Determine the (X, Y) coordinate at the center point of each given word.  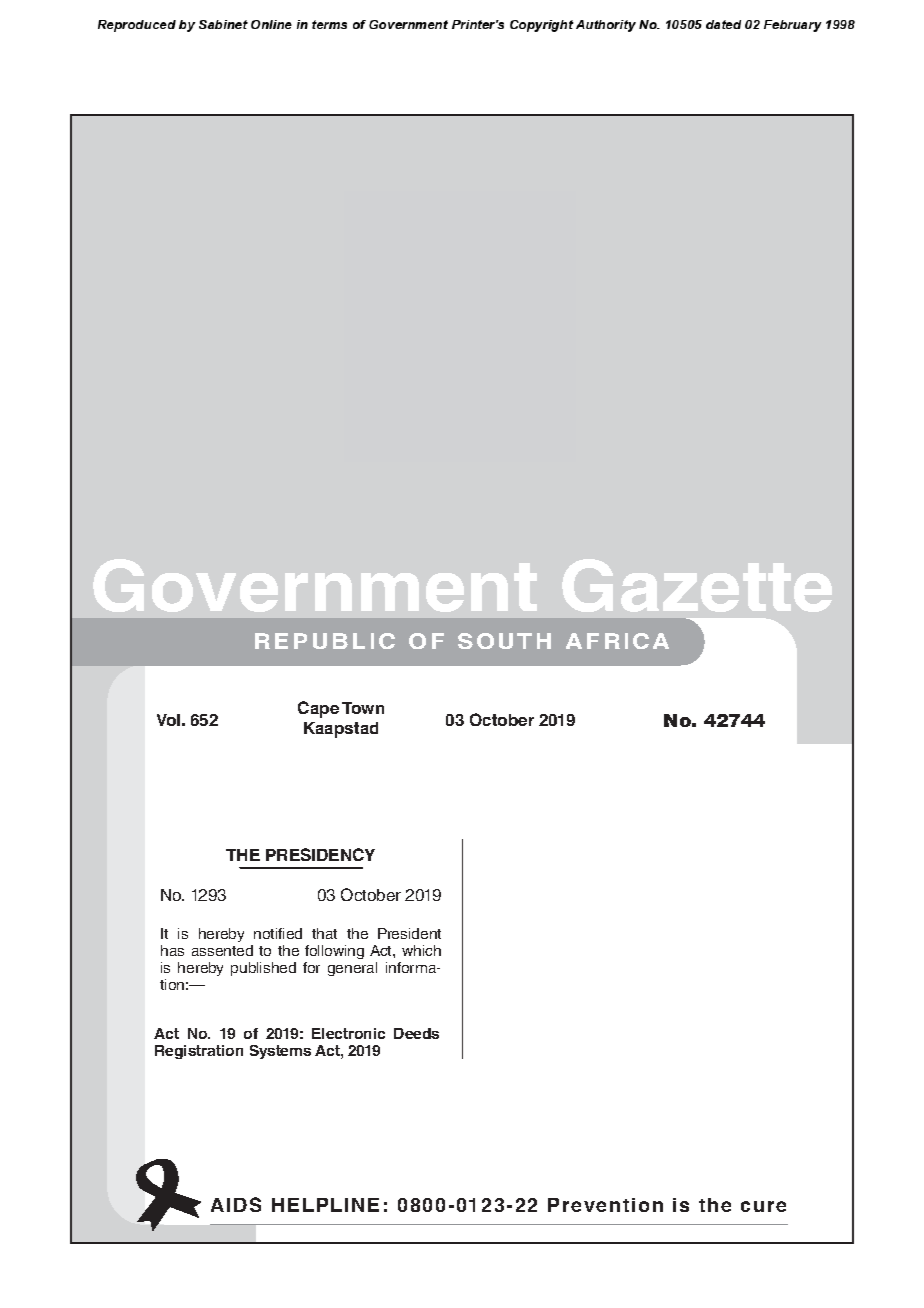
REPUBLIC (325, 641)
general (352, 969)
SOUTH (504, 641)
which (421, 950)
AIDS (236, 1204)
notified (278, 933)
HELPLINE (325, 1205)
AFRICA (617, 641)
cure (763, 1206)
